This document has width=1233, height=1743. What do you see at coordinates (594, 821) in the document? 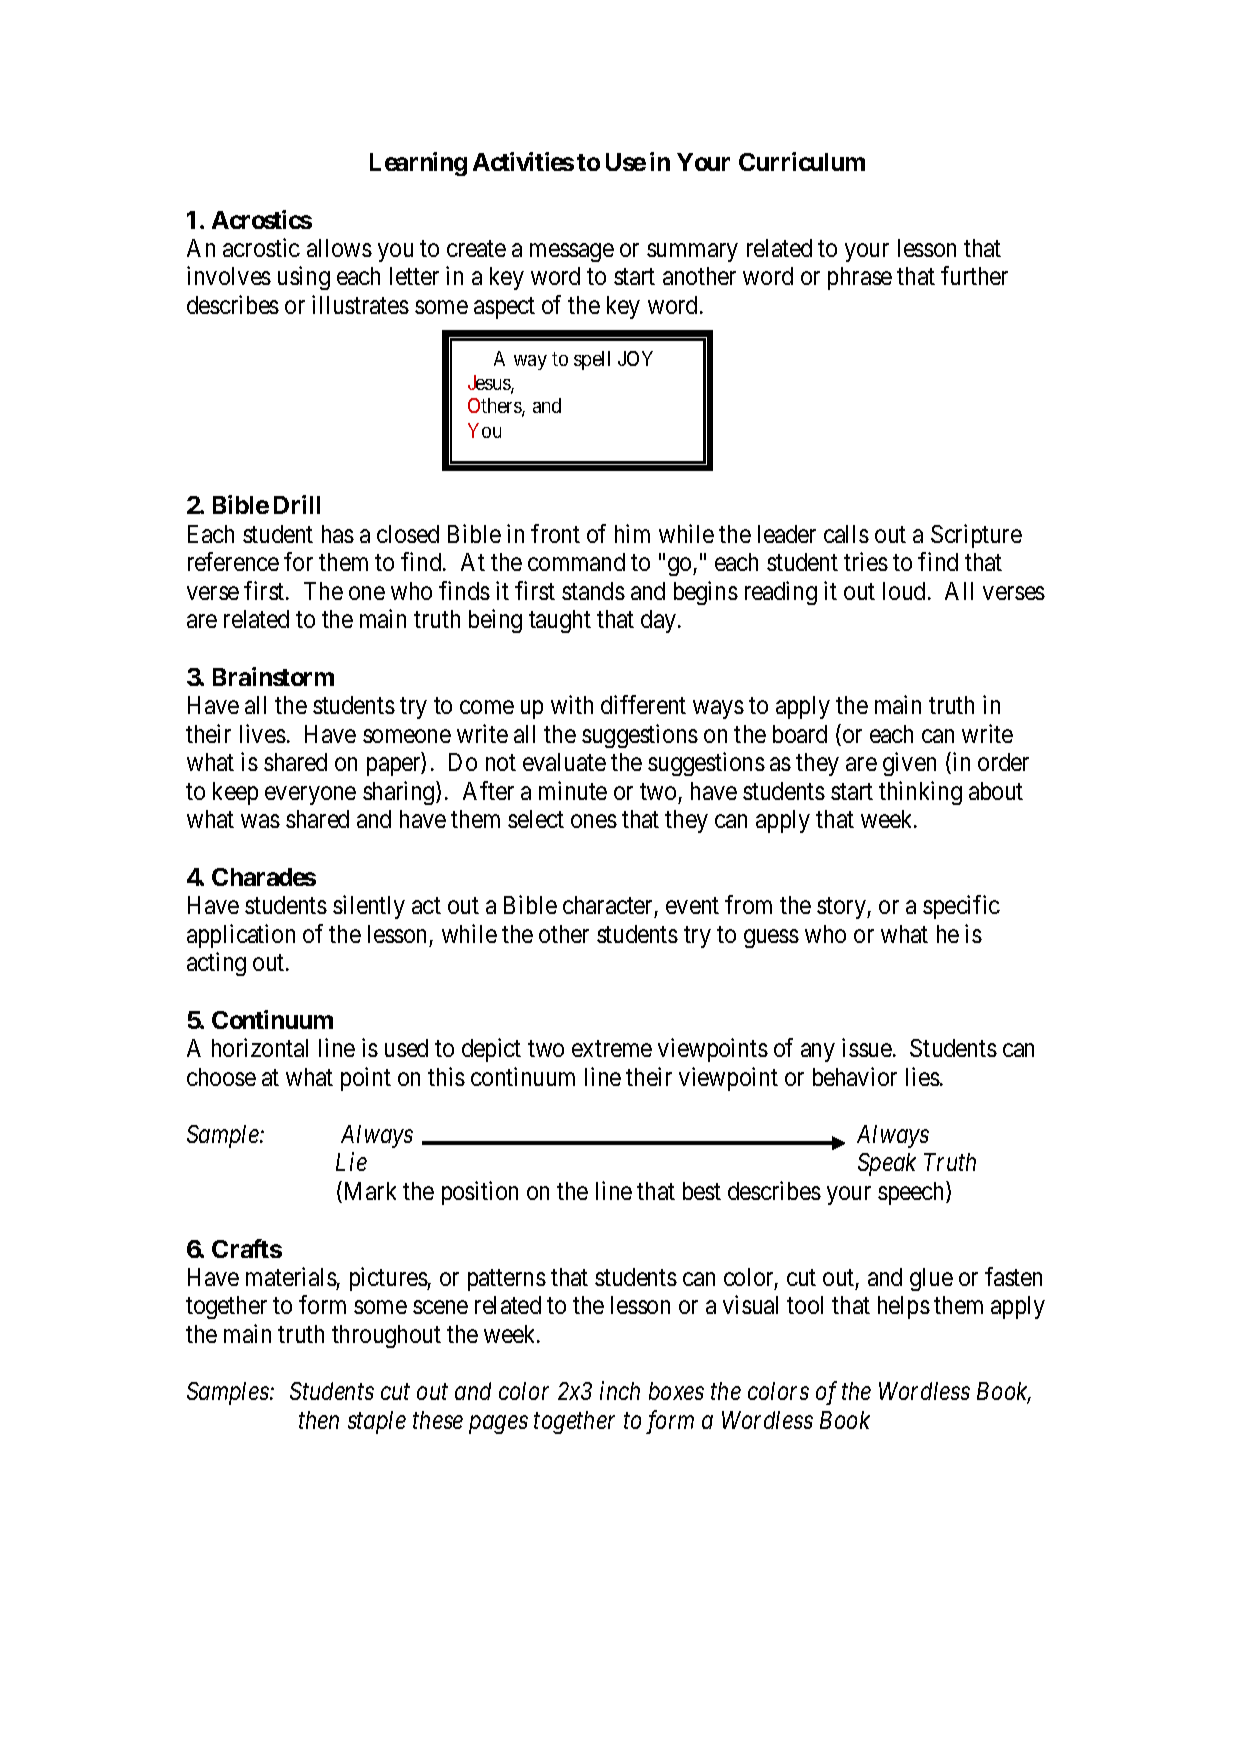
I see `ones` at bounding box center [594, 821].
